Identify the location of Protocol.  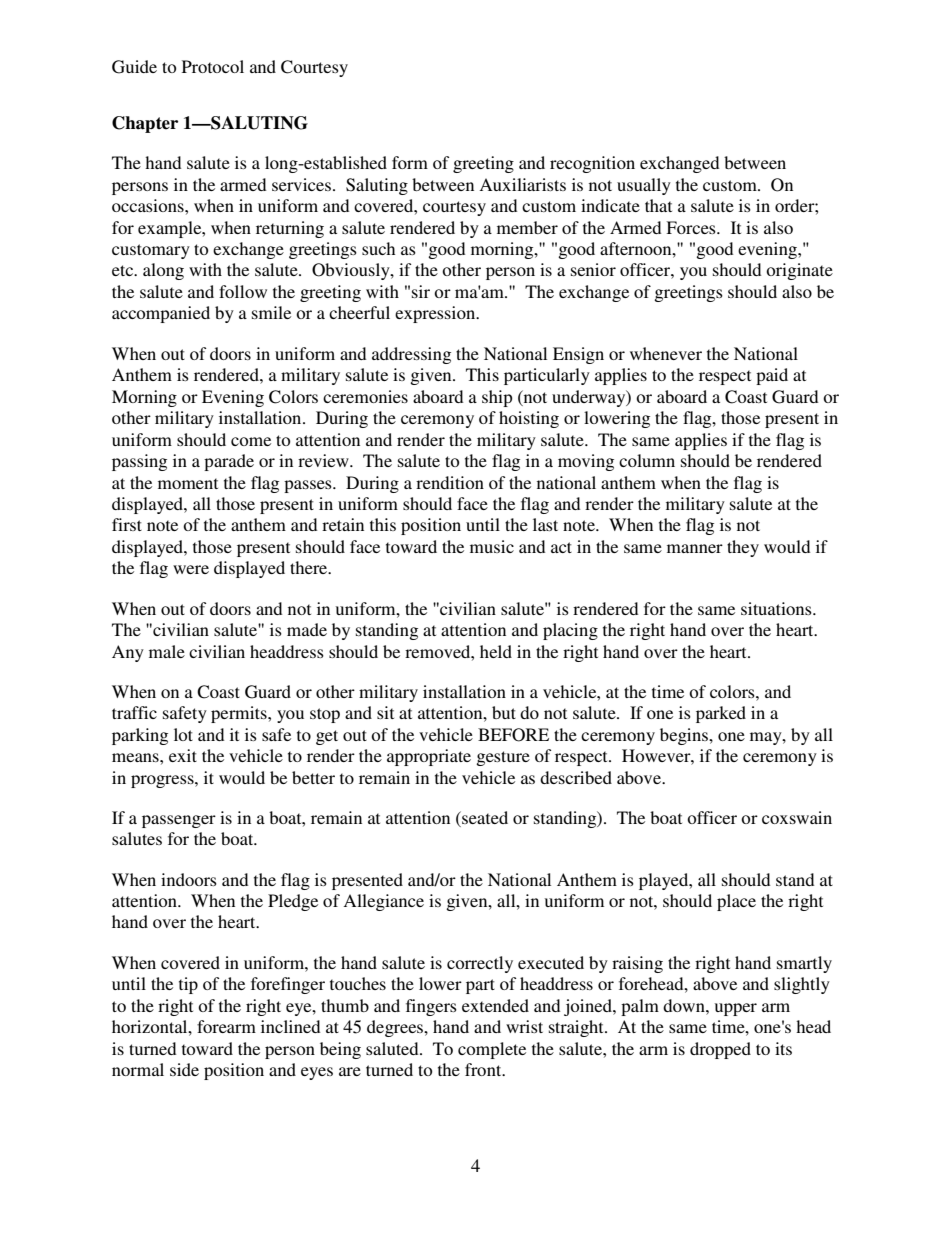
(213, 66).
